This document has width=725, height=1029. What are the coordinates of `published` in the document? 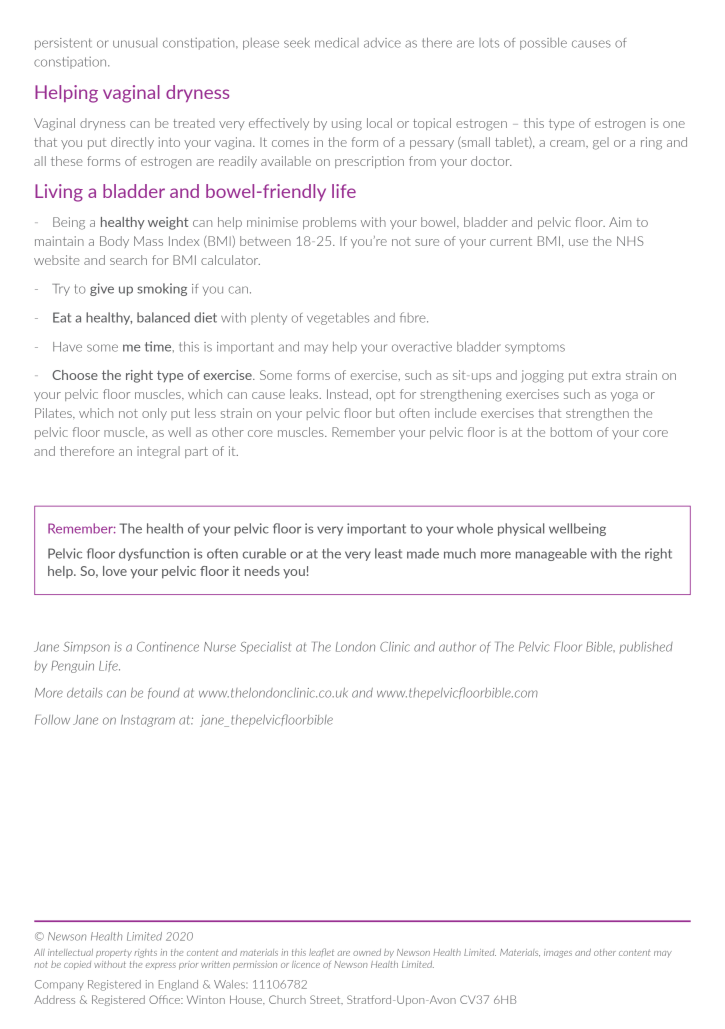 It's located at (646, 648).
